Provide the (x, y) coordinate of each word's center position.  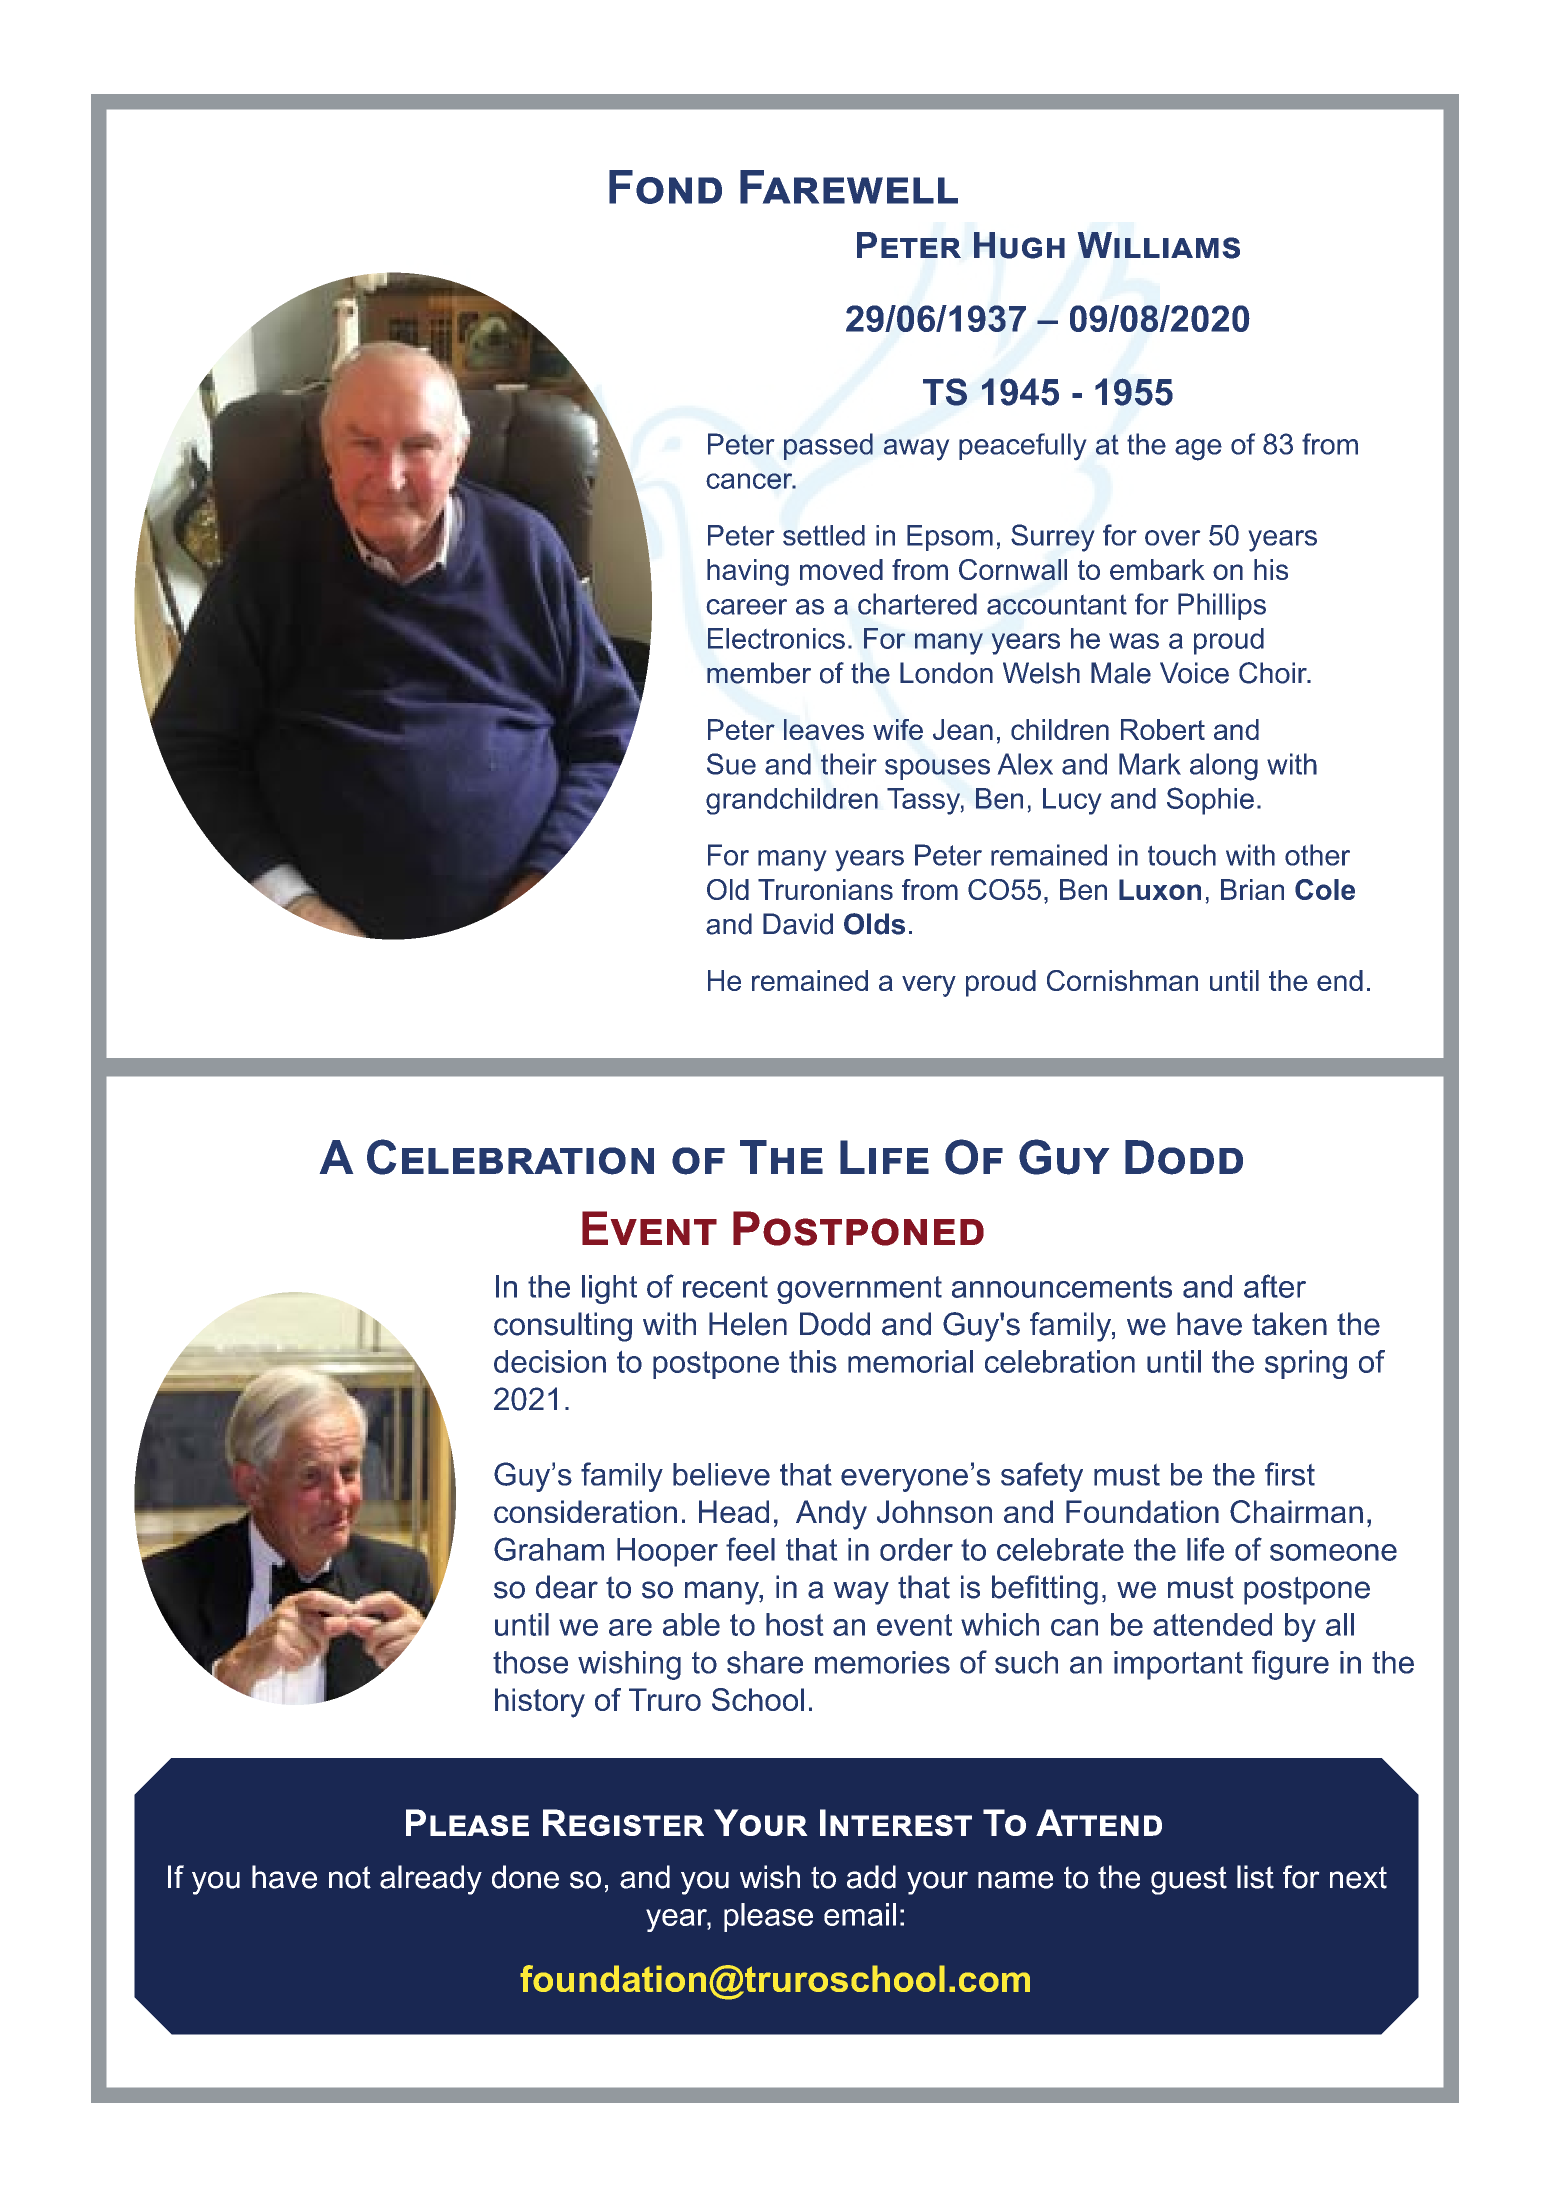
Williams (1159, 245)
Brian (1252, 889)
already (431, 1880)
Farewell (849, 187)
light (609, 1289)
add (871, 1877)
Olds (874, 924)
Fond (665, 187)
